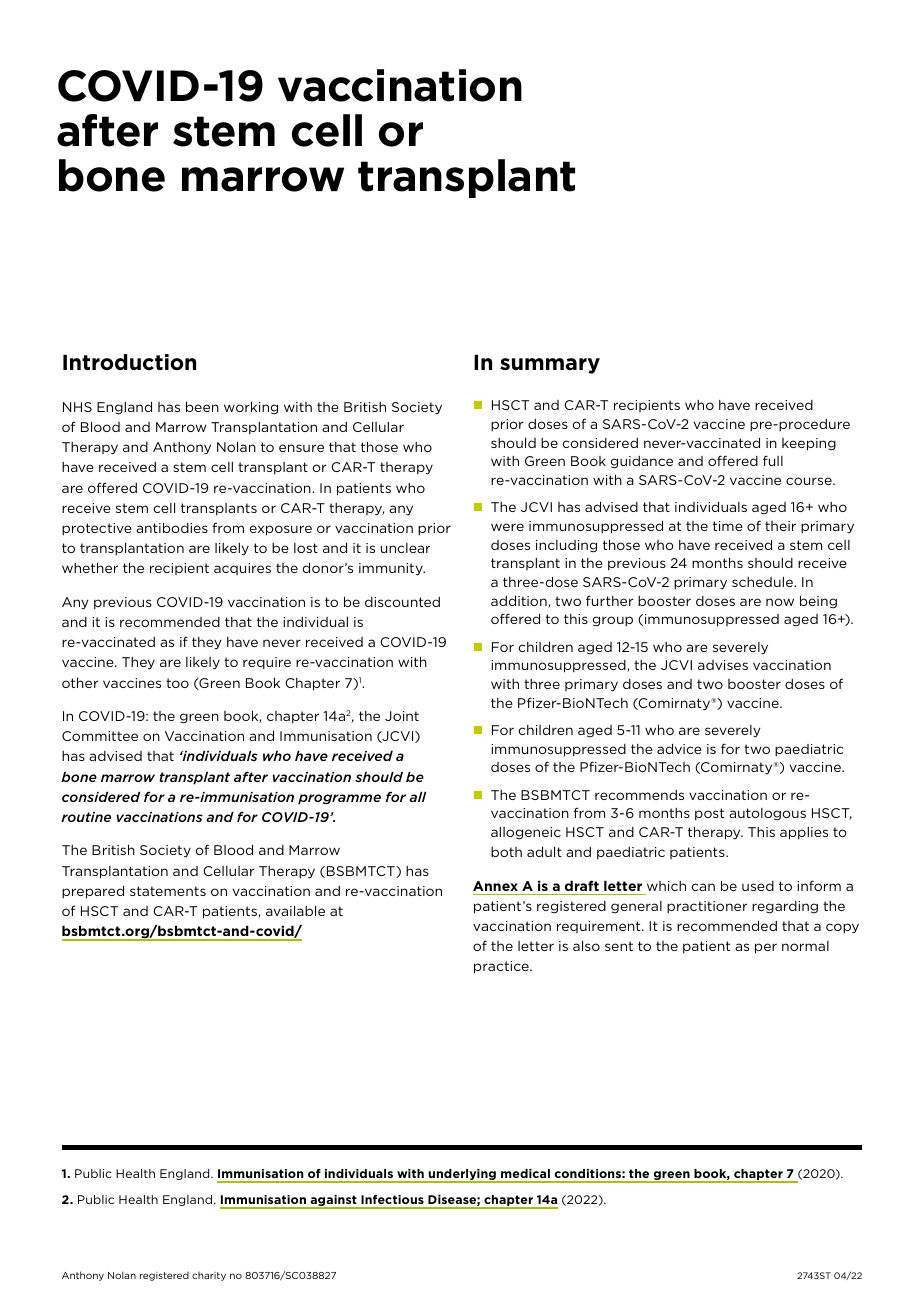  Describe the element at coordinates (462, 1176) in the screenshot. I see `underlying` at that location.
